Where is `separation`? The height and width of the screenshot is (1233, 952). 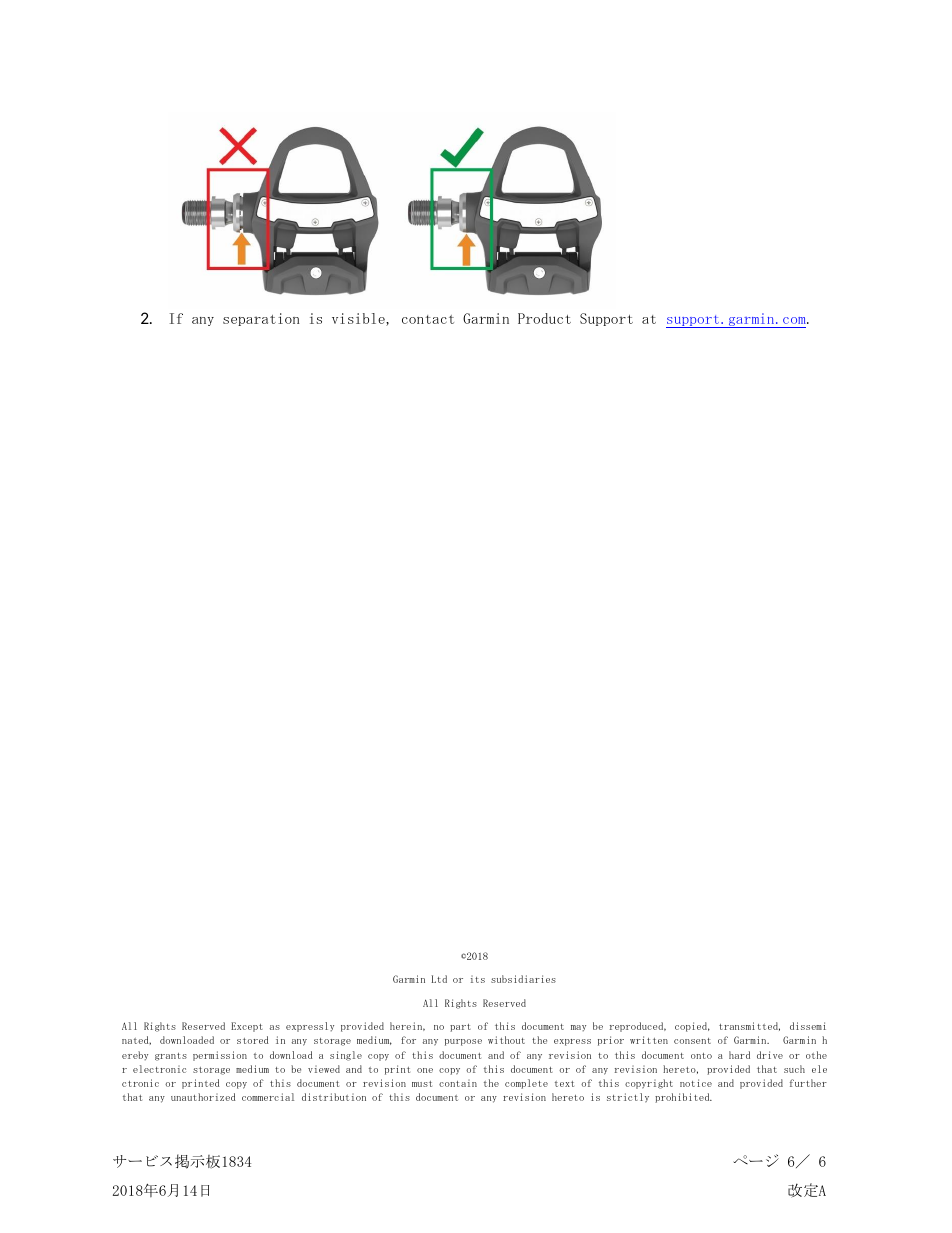
separation is located at coordinates (261, 319).
